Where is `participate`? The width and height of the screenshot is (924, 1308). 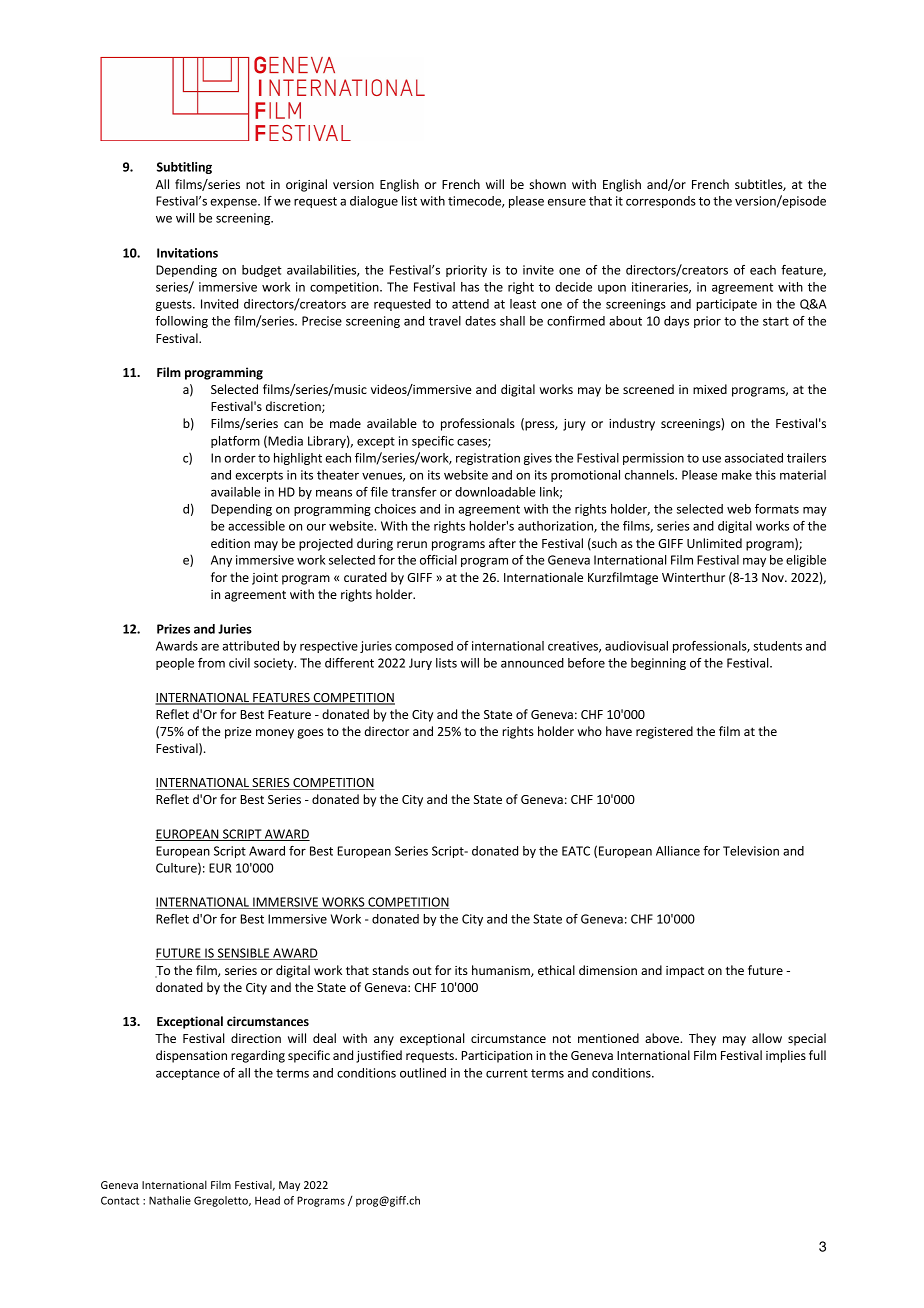 participate is located at coordinates (726, 305).
